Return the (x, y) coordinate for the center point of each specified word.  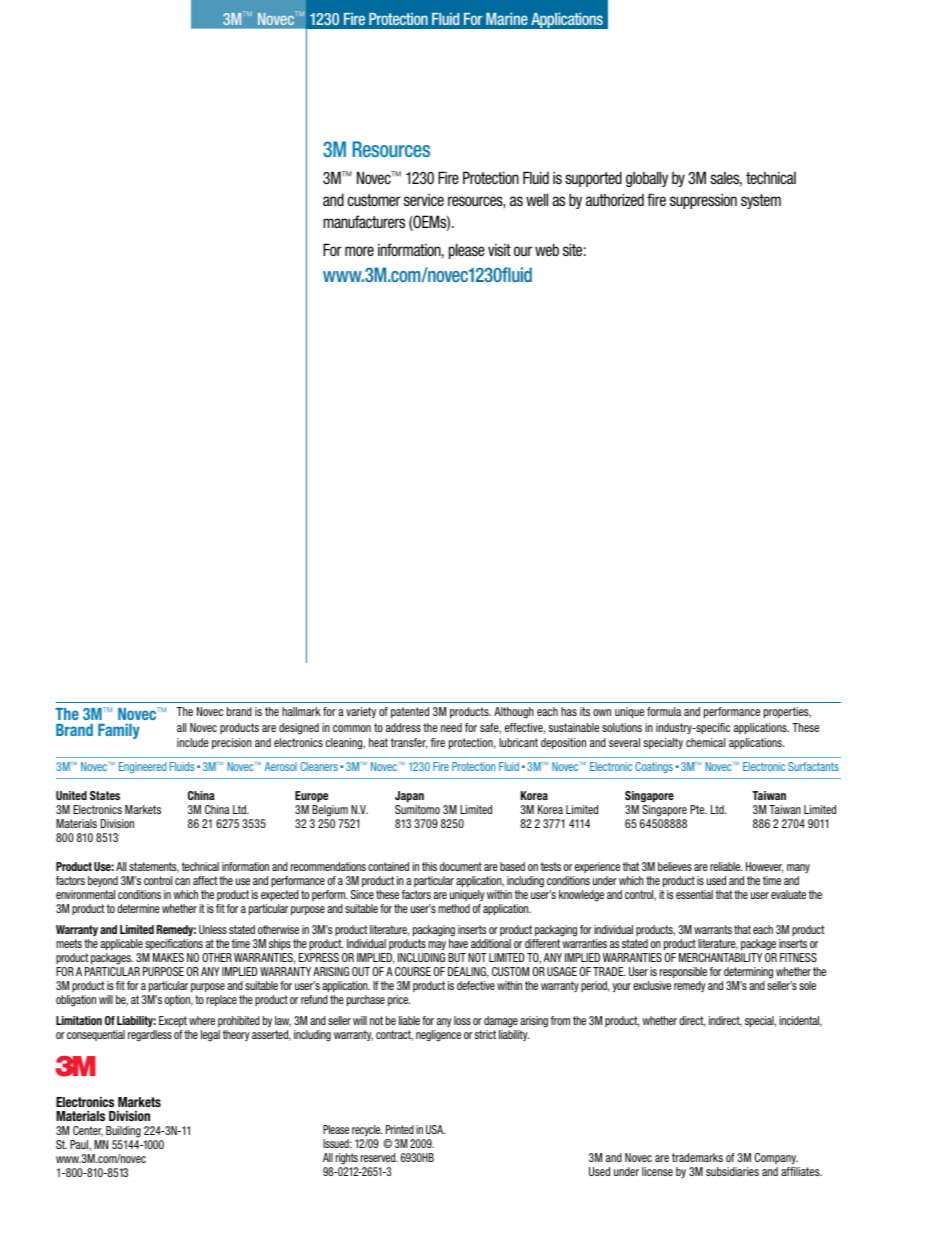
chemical (706, 742)
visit (499, 250)
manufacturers (364, 221)
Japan (409, 796)
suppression (703, 201)
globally (647, 179)
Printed (400, 1129)
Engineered (143, 767)
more (359, 251)
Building (123, 1132)
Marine (507, 18)
